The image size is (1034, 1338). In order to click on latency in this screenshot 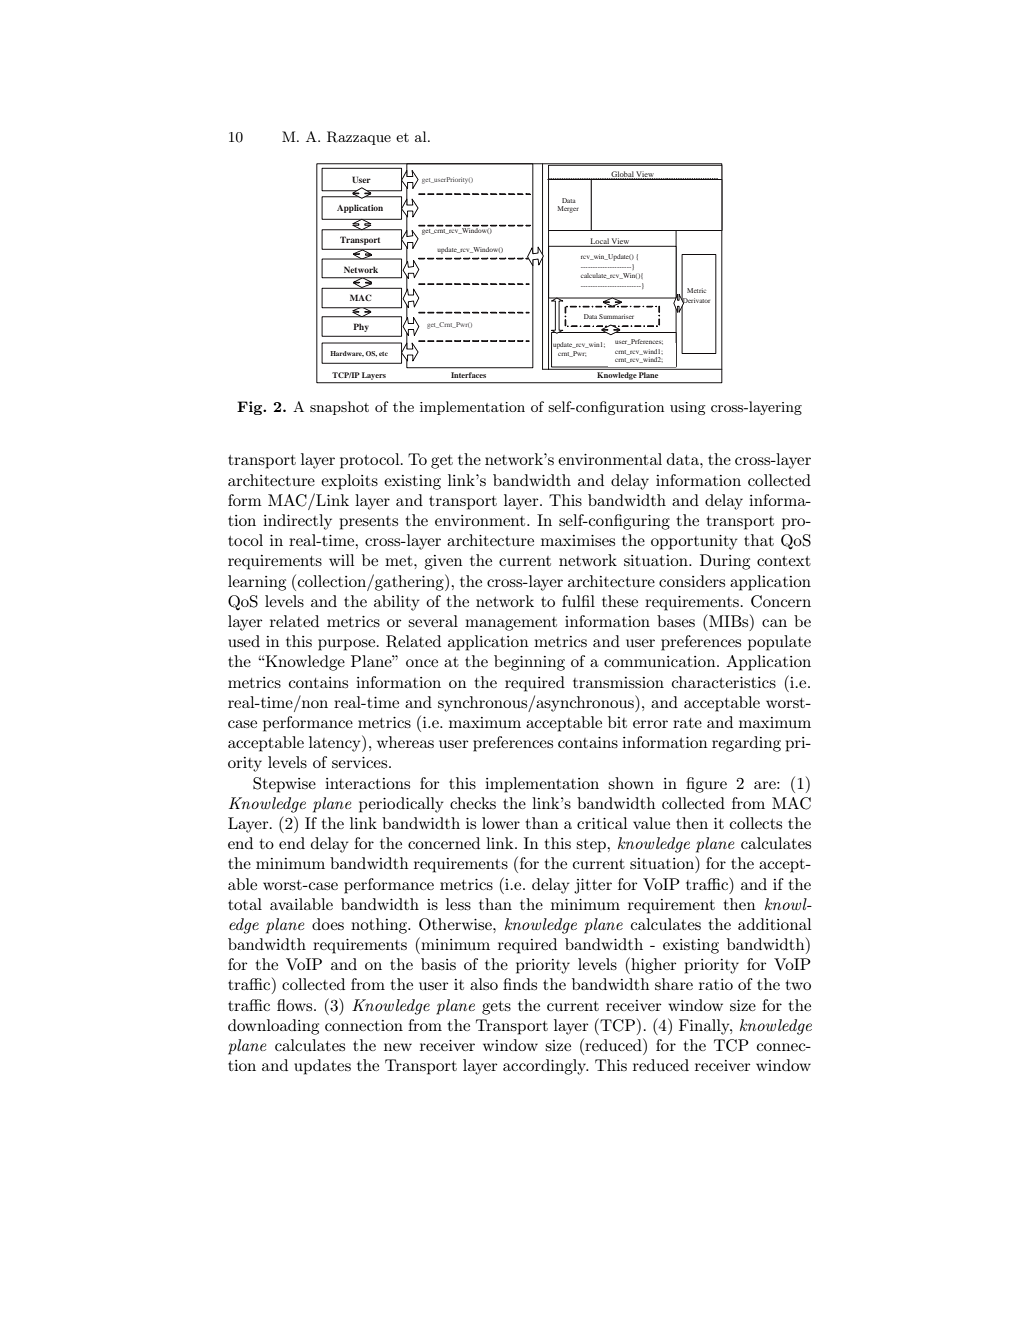, I will do `click(336, 743)`.
